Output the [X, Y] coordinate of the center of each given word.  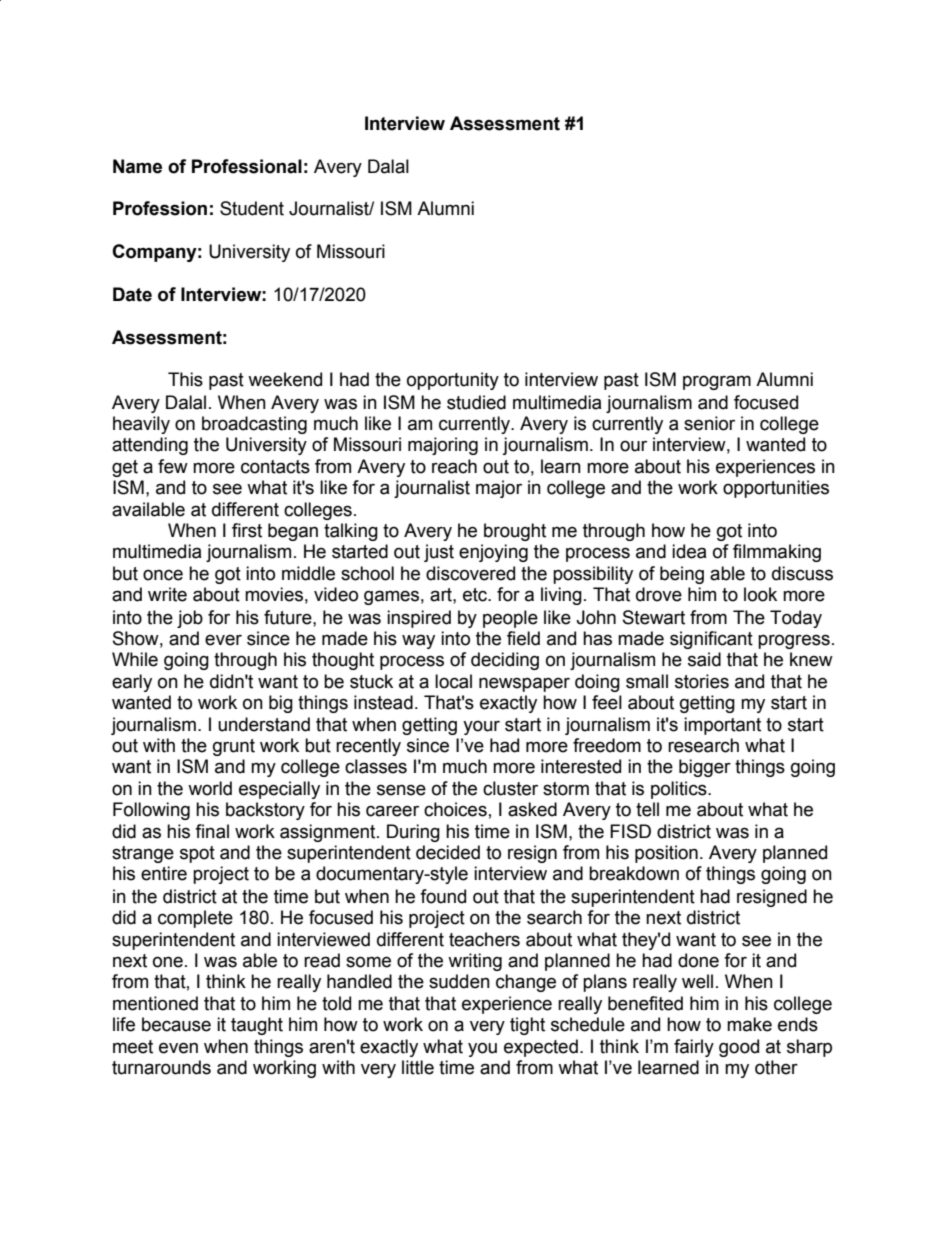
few [173, 466]
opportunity [453, 381]
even [178, 1048]
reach [454, 466]
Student [252, 208]
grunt [234, 747]
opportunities [776, 489]
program [717, 382]
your [481, 727]
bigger [705, 768]
